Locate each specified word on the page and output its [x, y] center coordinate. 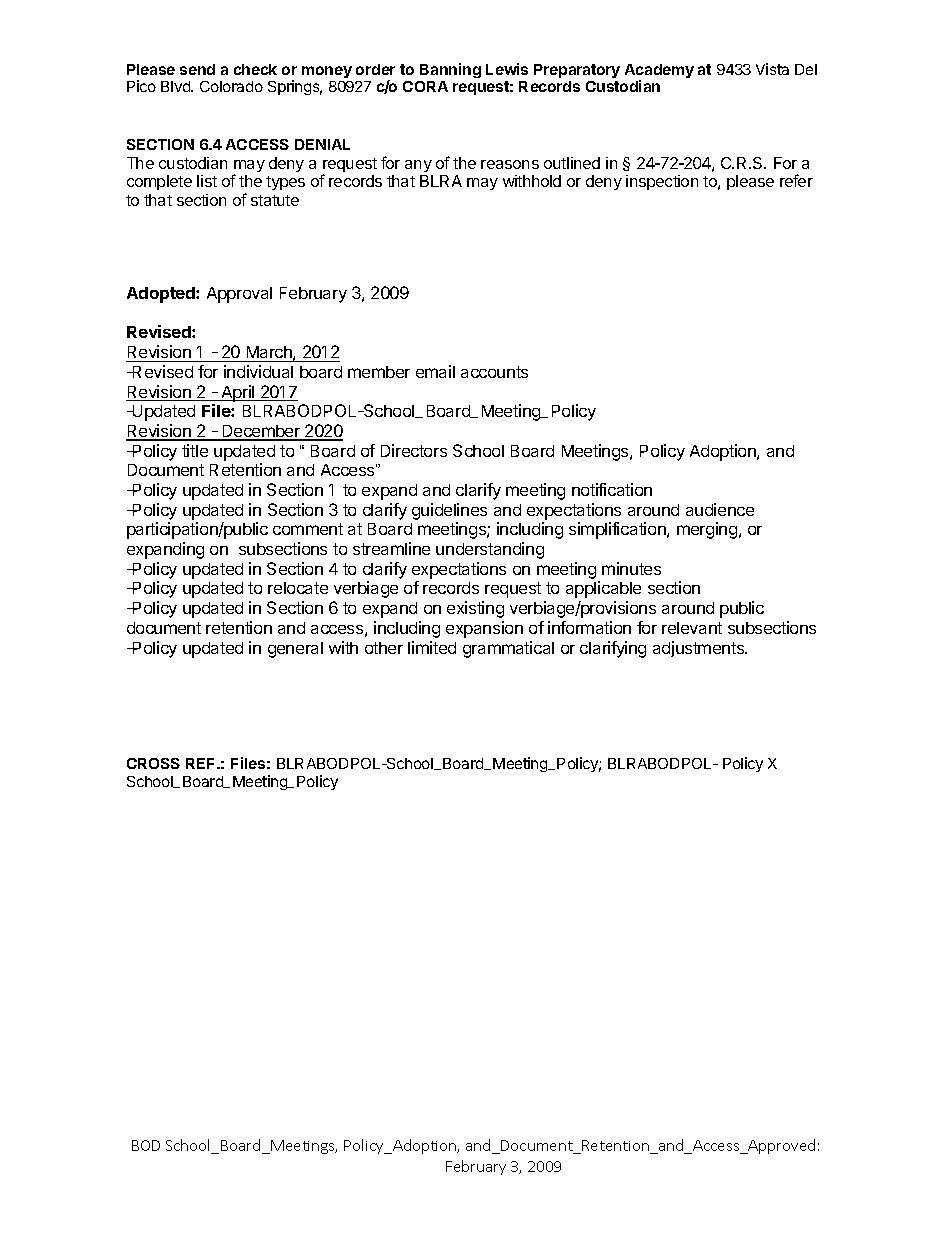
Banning [450, 70]
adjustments [699, 649]
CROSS [153, 763]
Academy [659, 72]
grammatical [508, 649]
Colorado [231, 86]
